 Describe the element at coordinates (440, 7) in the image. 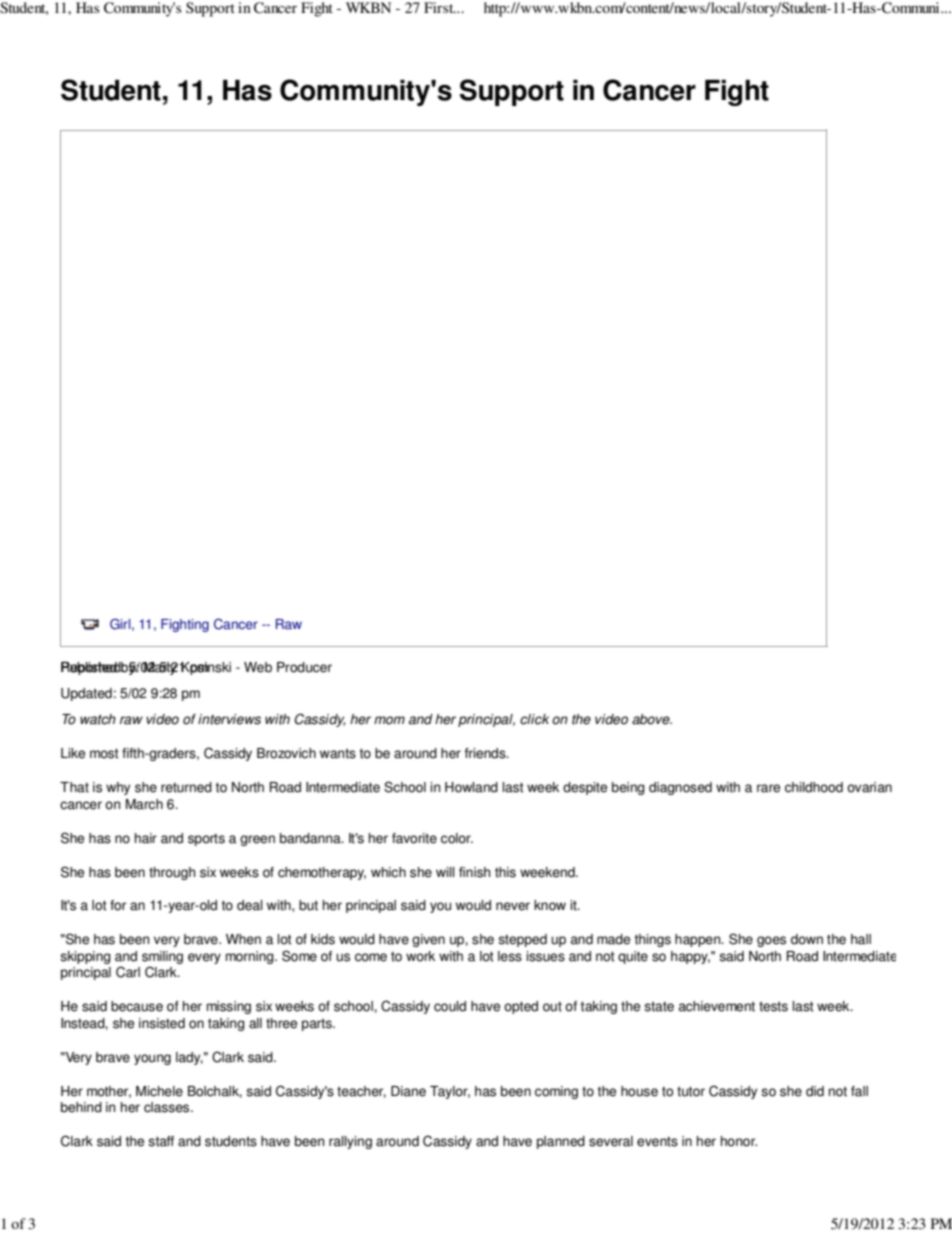

I see `First` at that location.
